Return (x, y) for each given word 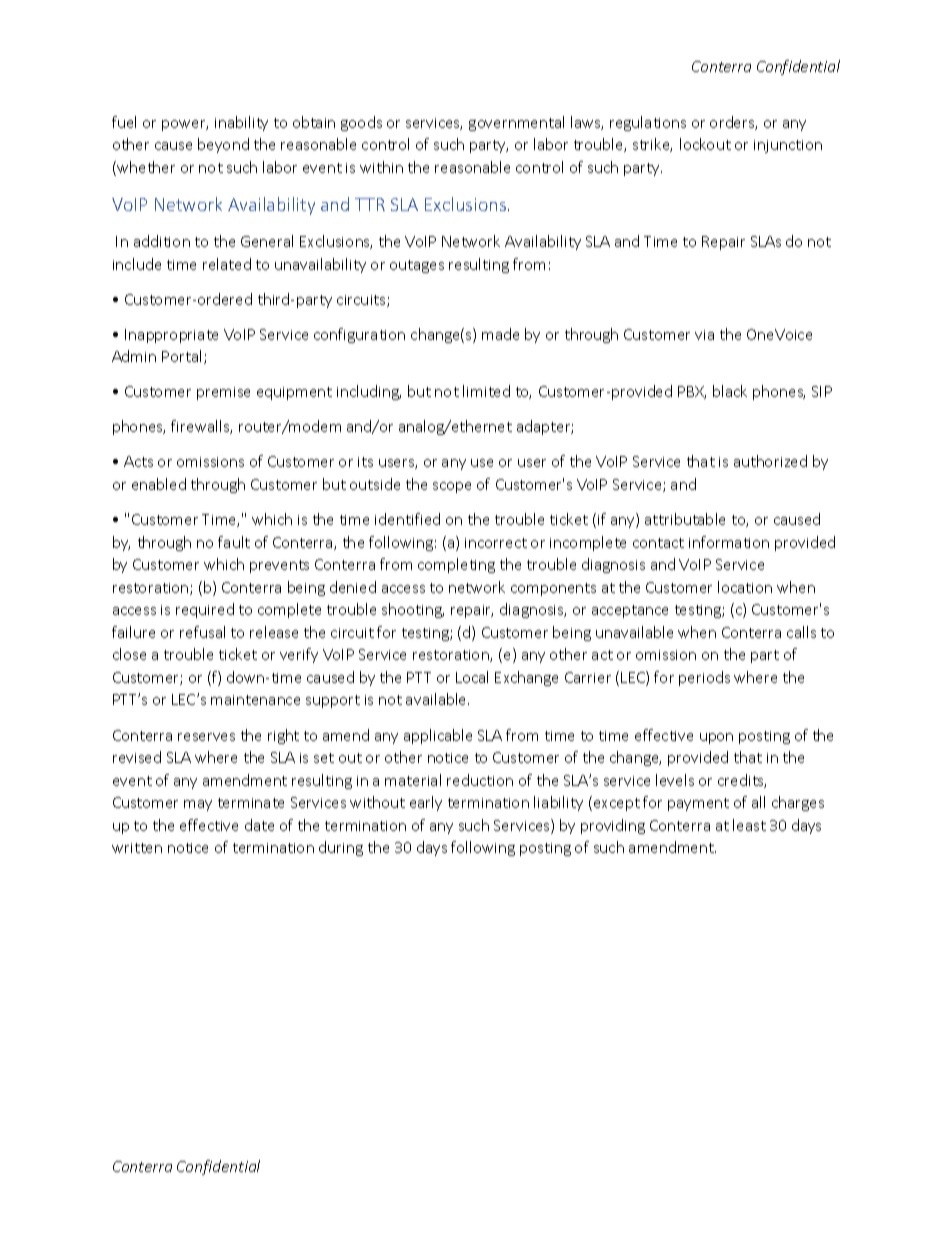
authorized (770, 461)
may (198, 805)
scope (452, 487)
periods (704, 678)
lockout (705, 144)
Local (472, 677)
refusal (202, 632)
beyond (223, 145)
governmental (516, 123)
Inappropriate (171, 336)
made (500, 334)
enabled (159, 484)
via (704, 335)
